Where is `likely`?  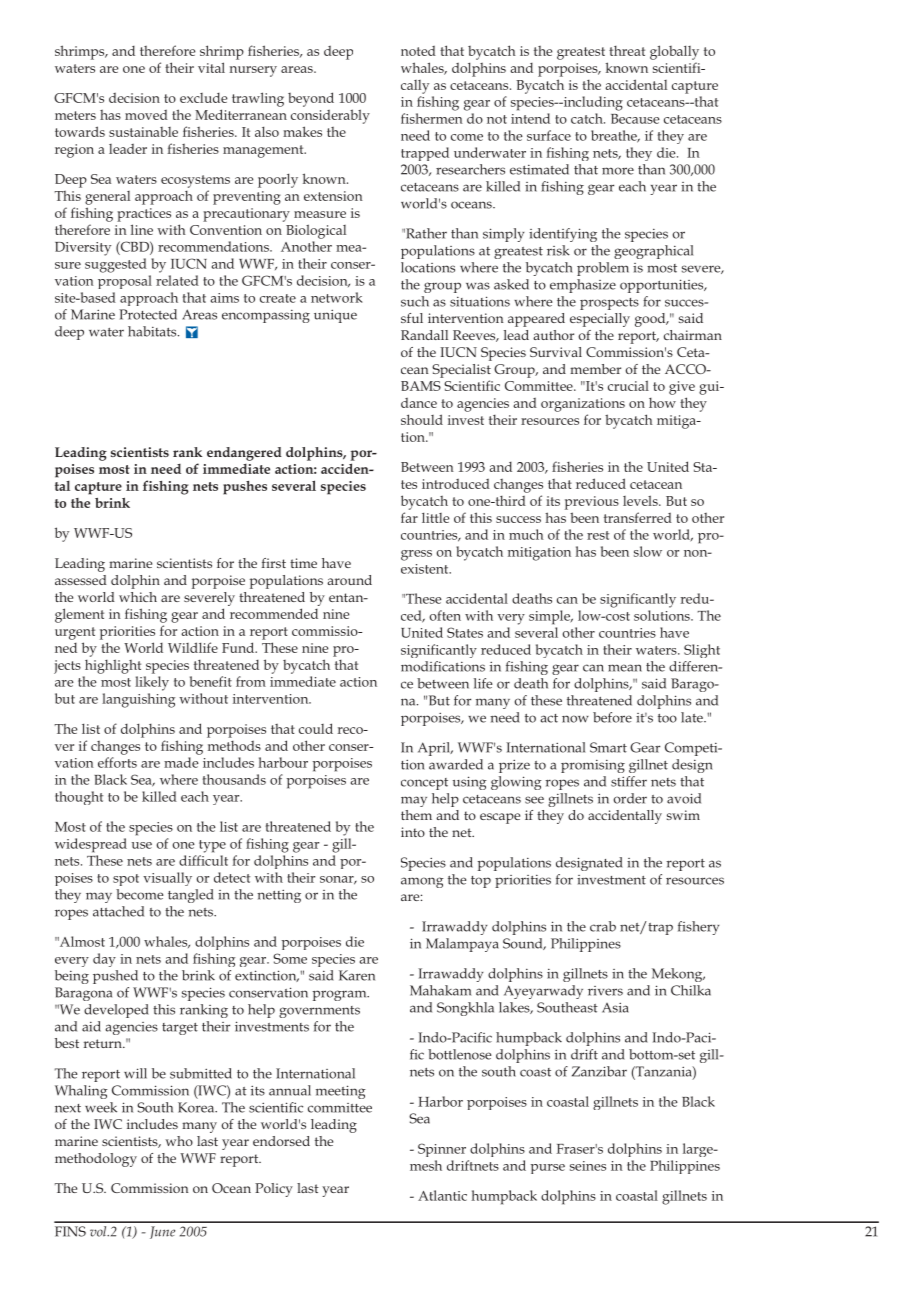
likely is located at coordinates (152, 683).
